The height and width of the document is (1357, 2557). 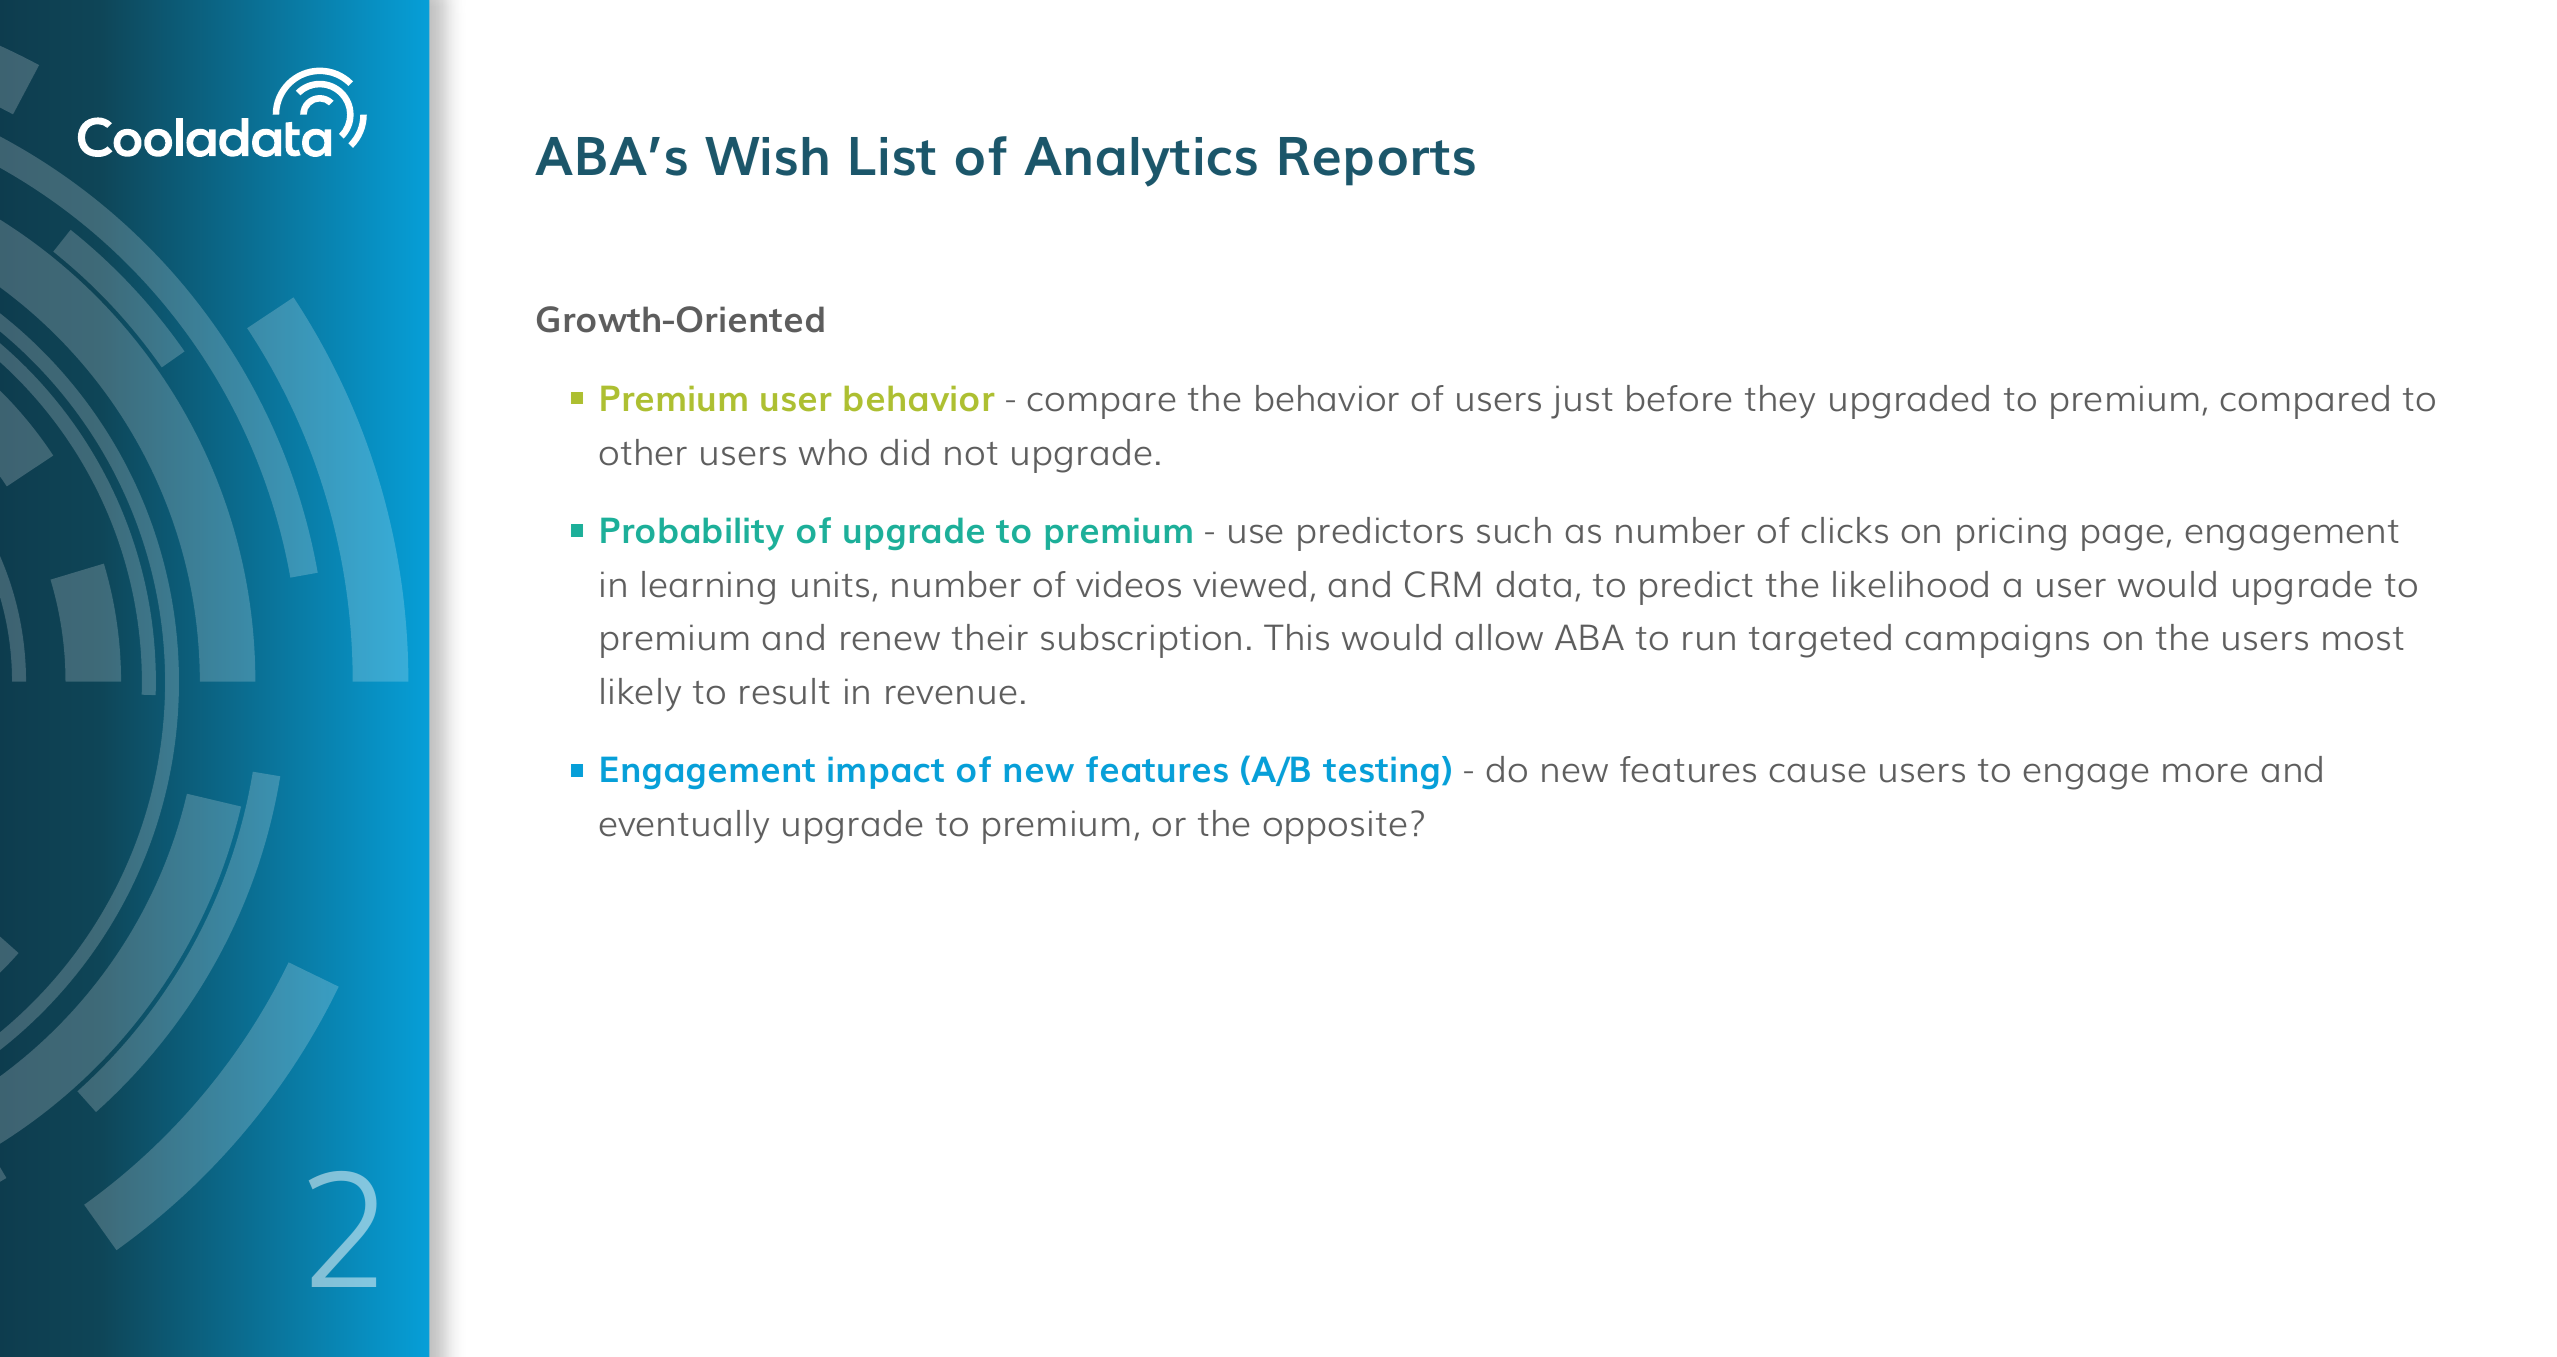 I want to click on opposite, so click(x=1335, y=827).
